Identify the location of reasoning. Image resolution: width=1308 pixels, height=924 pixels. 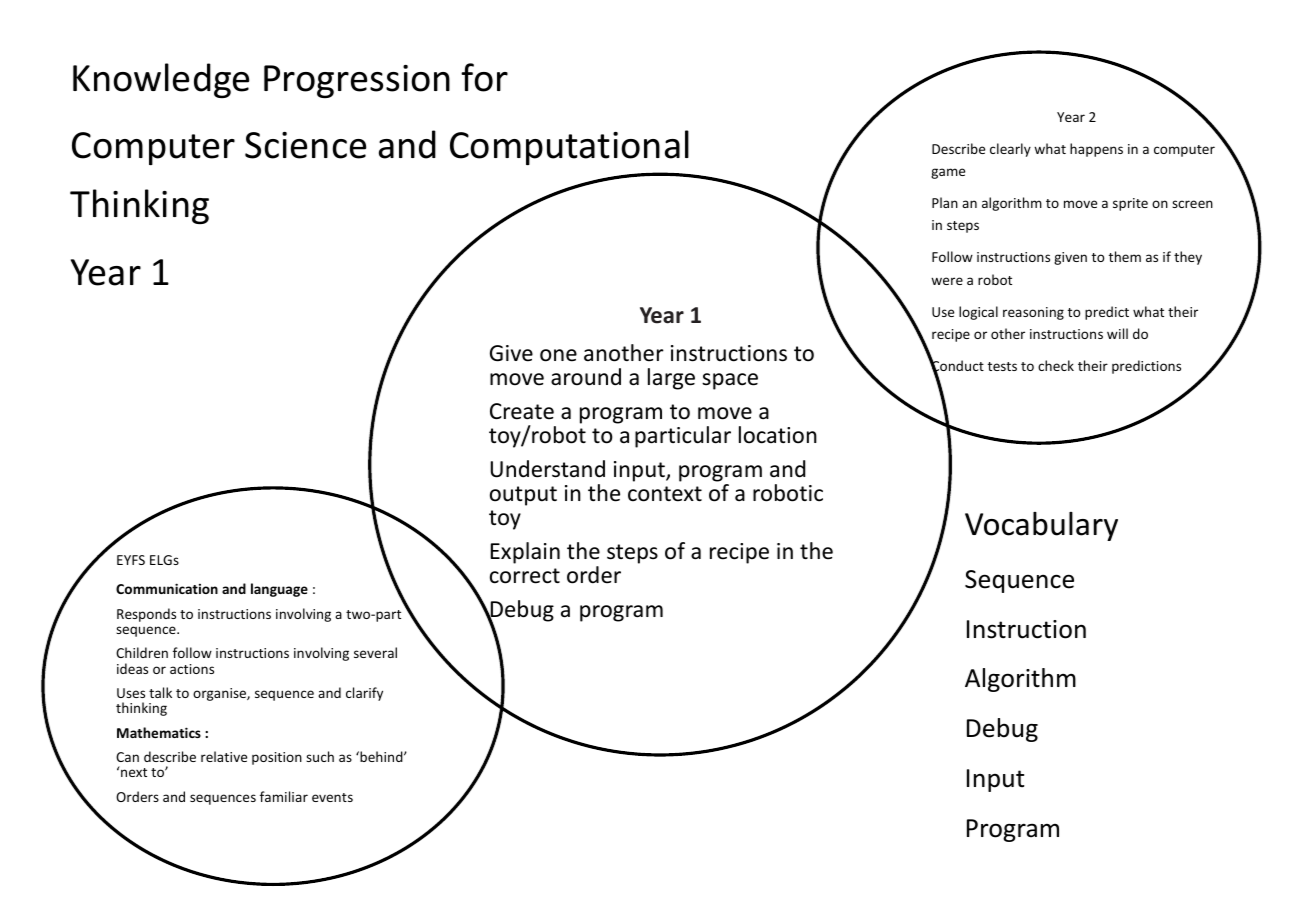
(1033, 313).
